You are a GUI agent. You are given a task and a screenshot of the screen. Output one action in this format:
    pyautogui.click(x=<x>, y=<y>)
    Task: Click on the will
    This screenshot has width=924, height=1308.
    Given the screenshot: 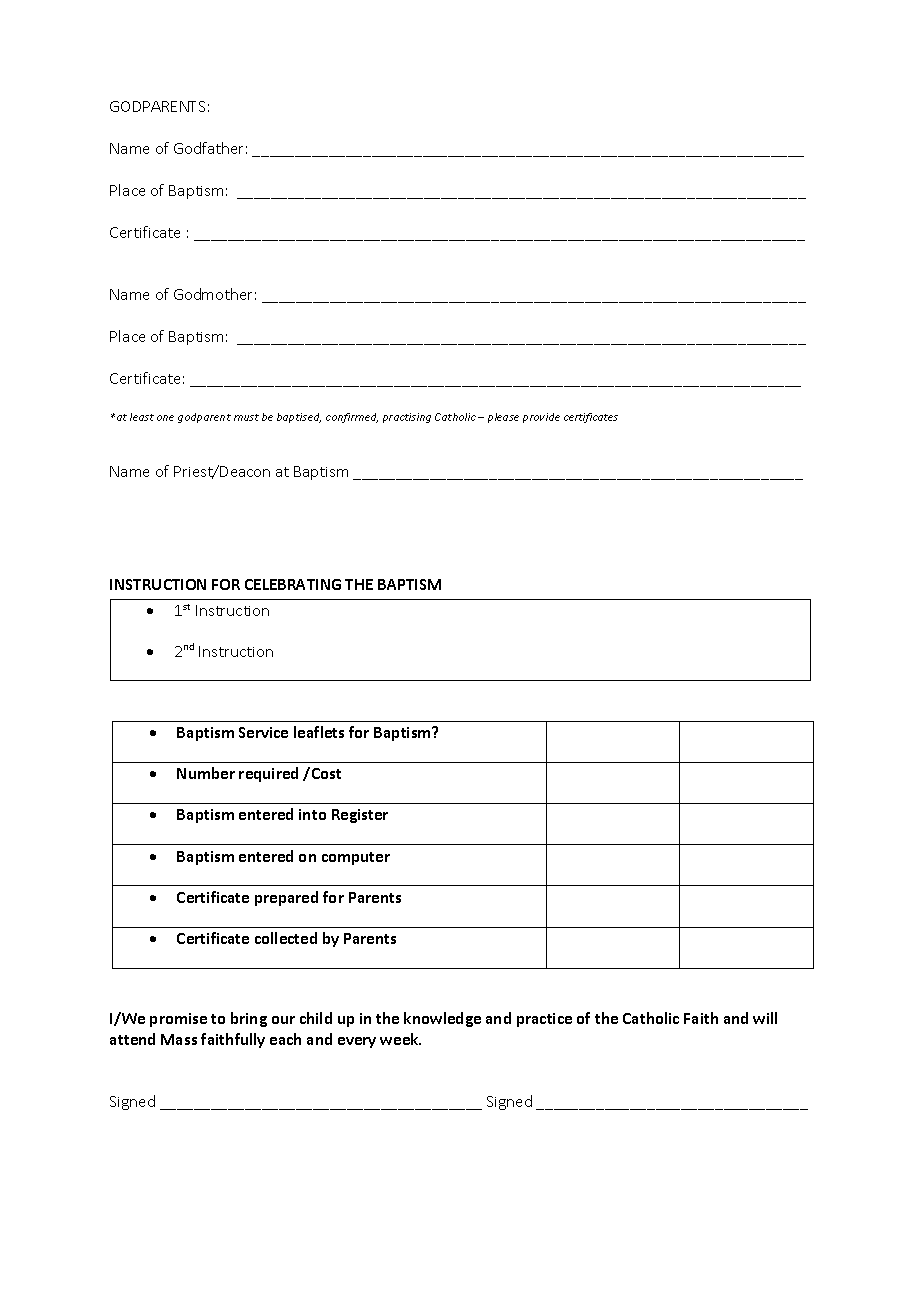 What is the action you would take?
    pyautogui.click(x=765, y=1018)
